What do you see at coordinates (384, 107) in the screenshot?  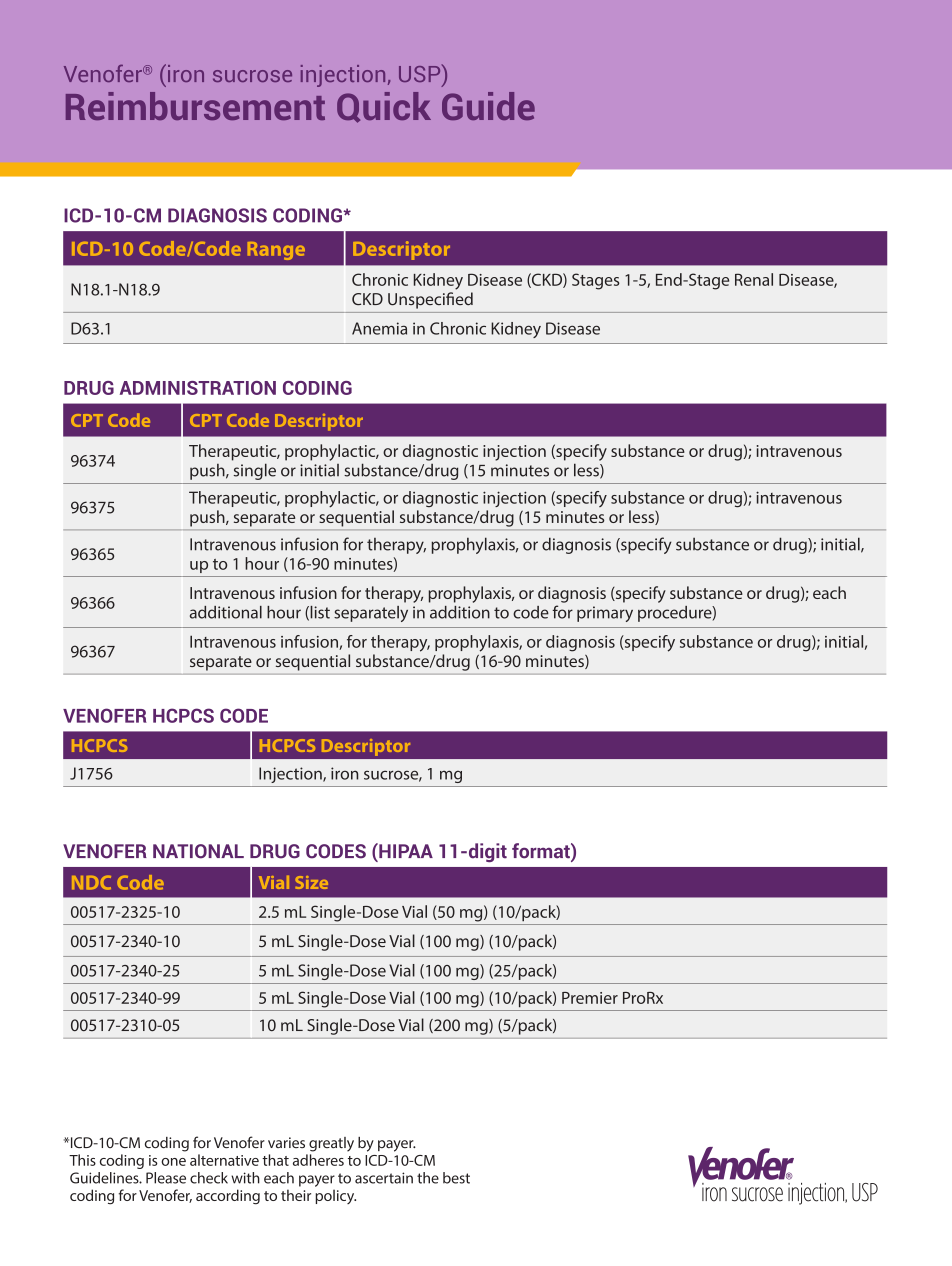 I see `Quick` at bounding box center [384, 107].
